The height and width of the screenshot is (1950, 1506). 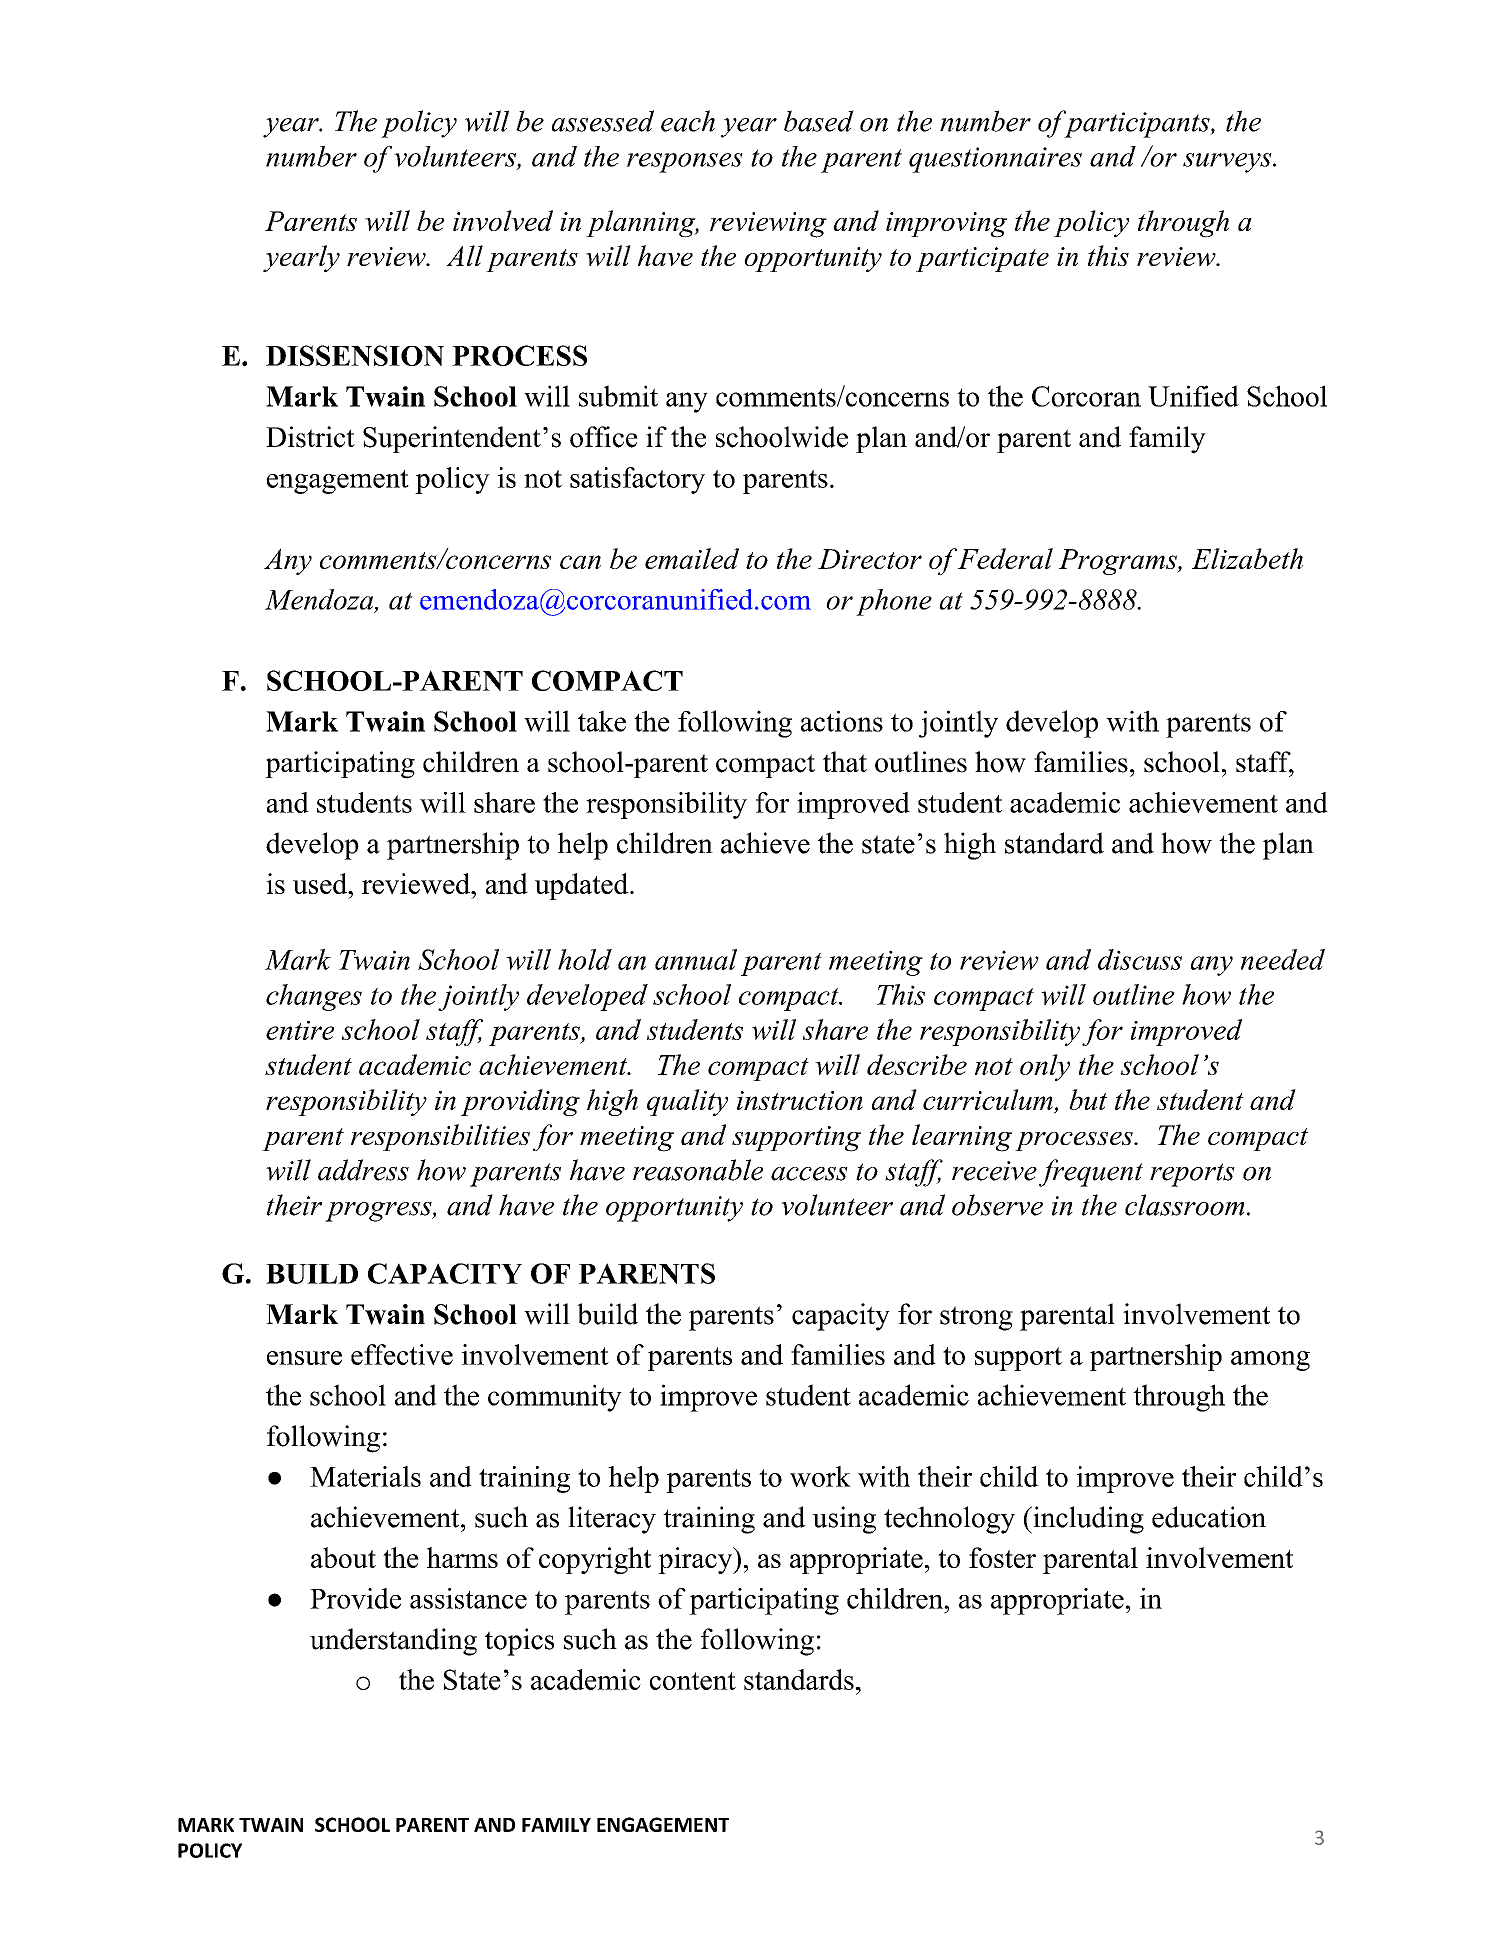 What do you see at coordinates (1270, 1361) in the screenshot?
I see `among` at bounding box center [1270, 1361].
